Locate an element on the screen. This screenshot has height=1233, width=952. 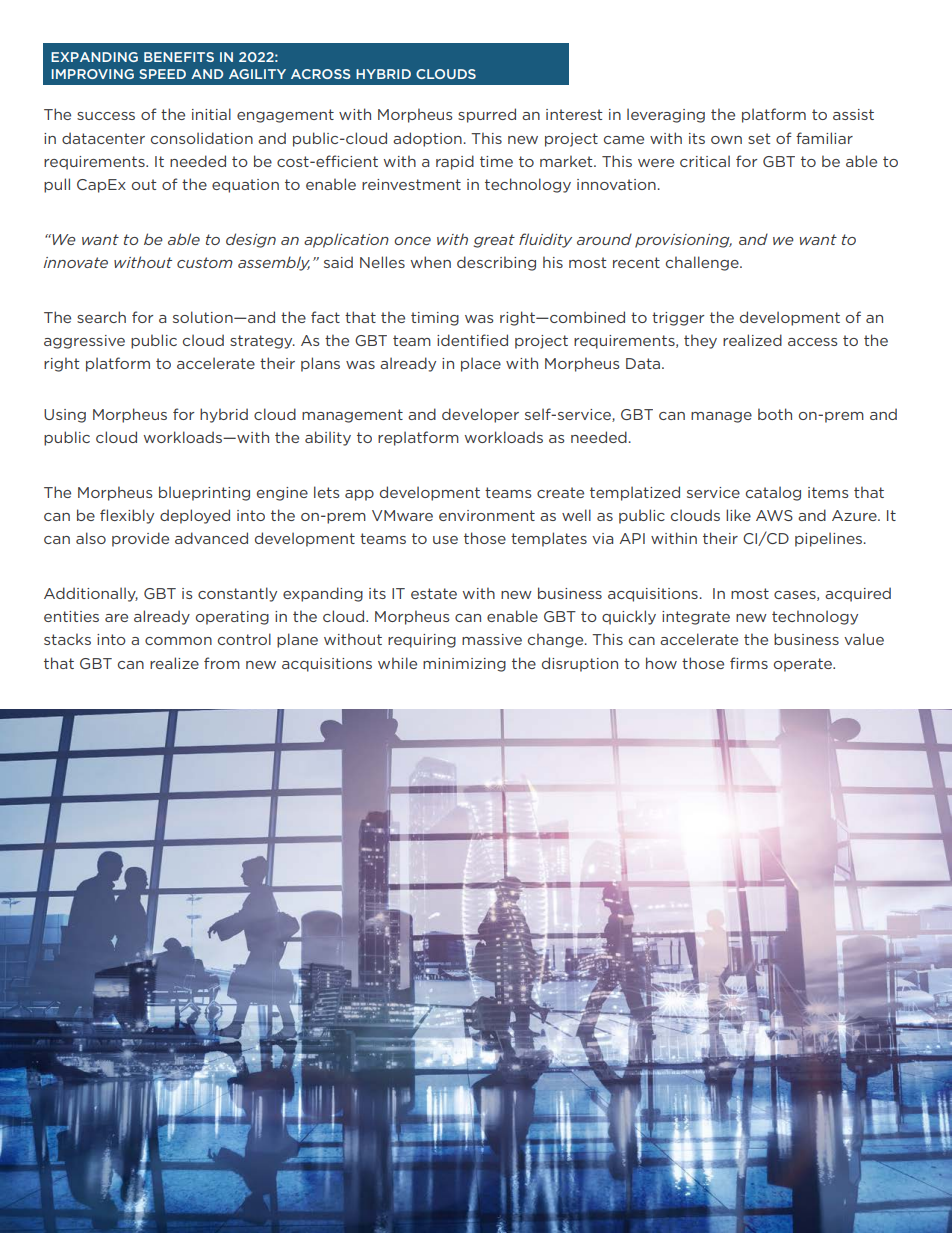
SPEED is located at coordinates (162, 74).
